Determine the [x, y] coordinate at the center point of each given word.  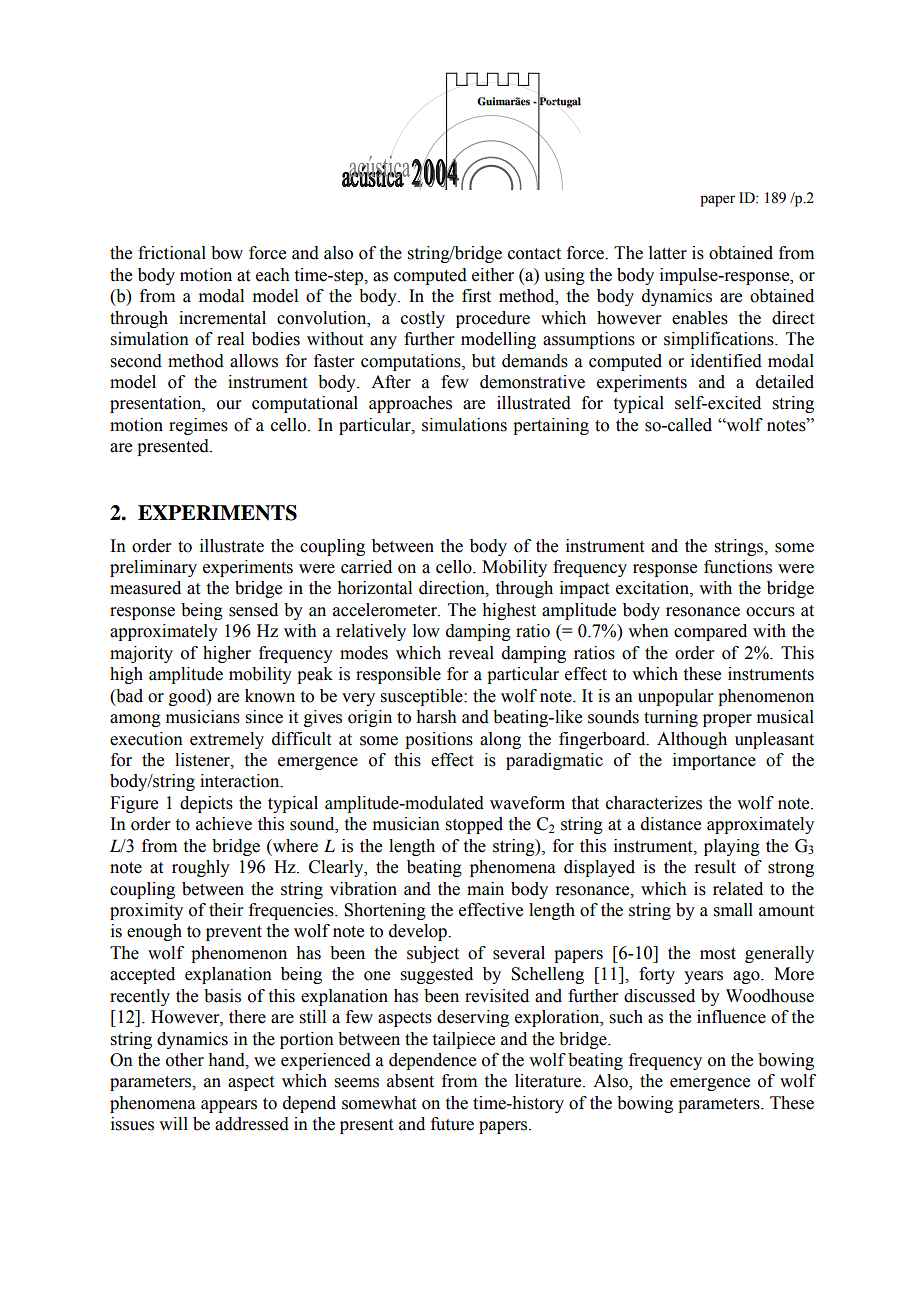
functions [738, 567]
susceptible [423, 697]
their [226, 910]
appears [229, 1106]
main [485, 889]
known [270, 696]
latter [668, 253]
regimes [198, 426]
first [476, 296]
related [738, 889]
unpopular [676, 697]
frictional [172, 253]
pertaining [551, 426]
